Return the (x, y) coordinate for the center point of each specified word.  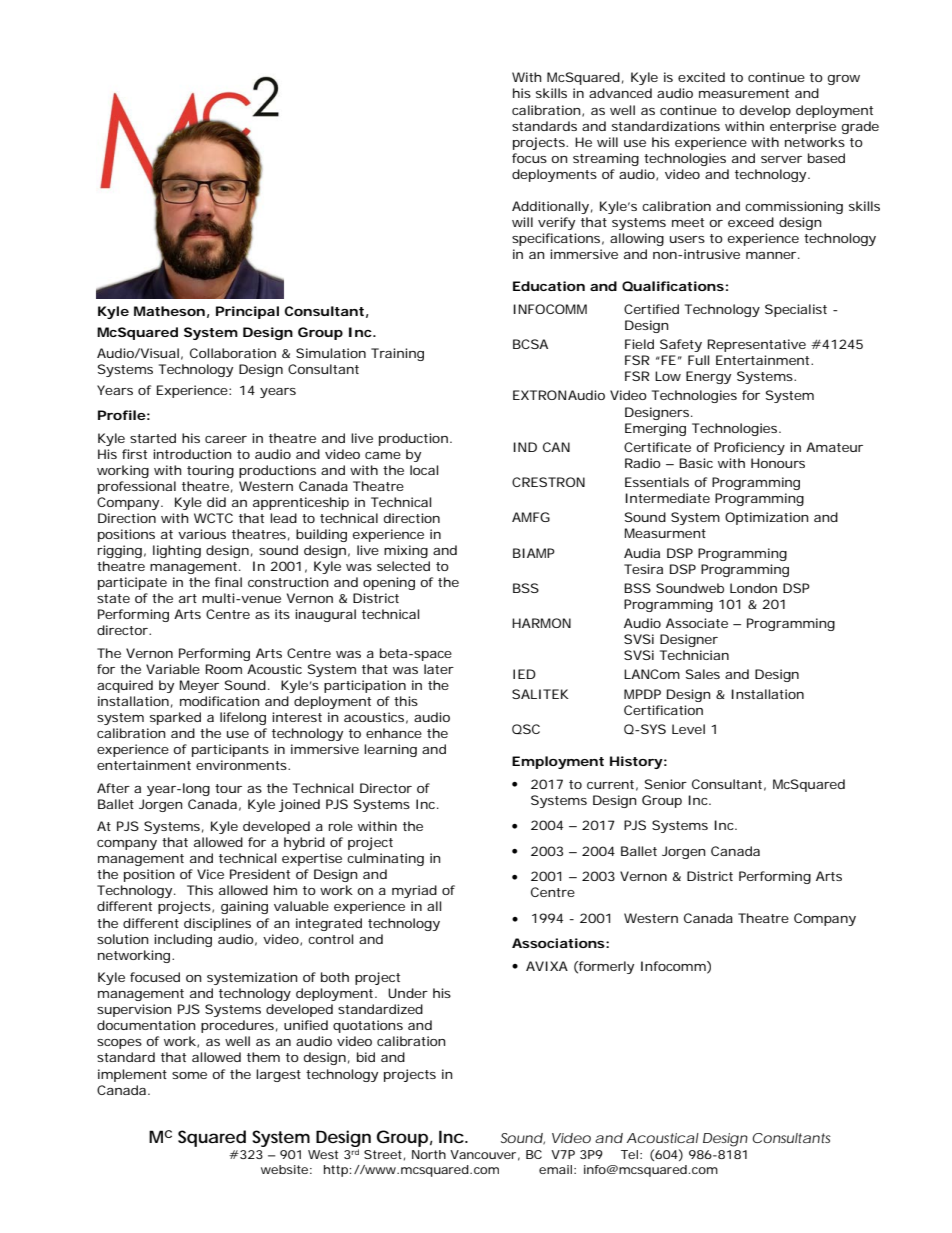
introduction (192, 454)
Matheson (169, 311)
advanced (620, 93)
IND (525, 447)
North (429, 1154)
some (189, 1075)
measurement (744, 93)
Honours (778, 463)
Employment (558, 762)
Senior (666, 784)
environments (242, 765)
